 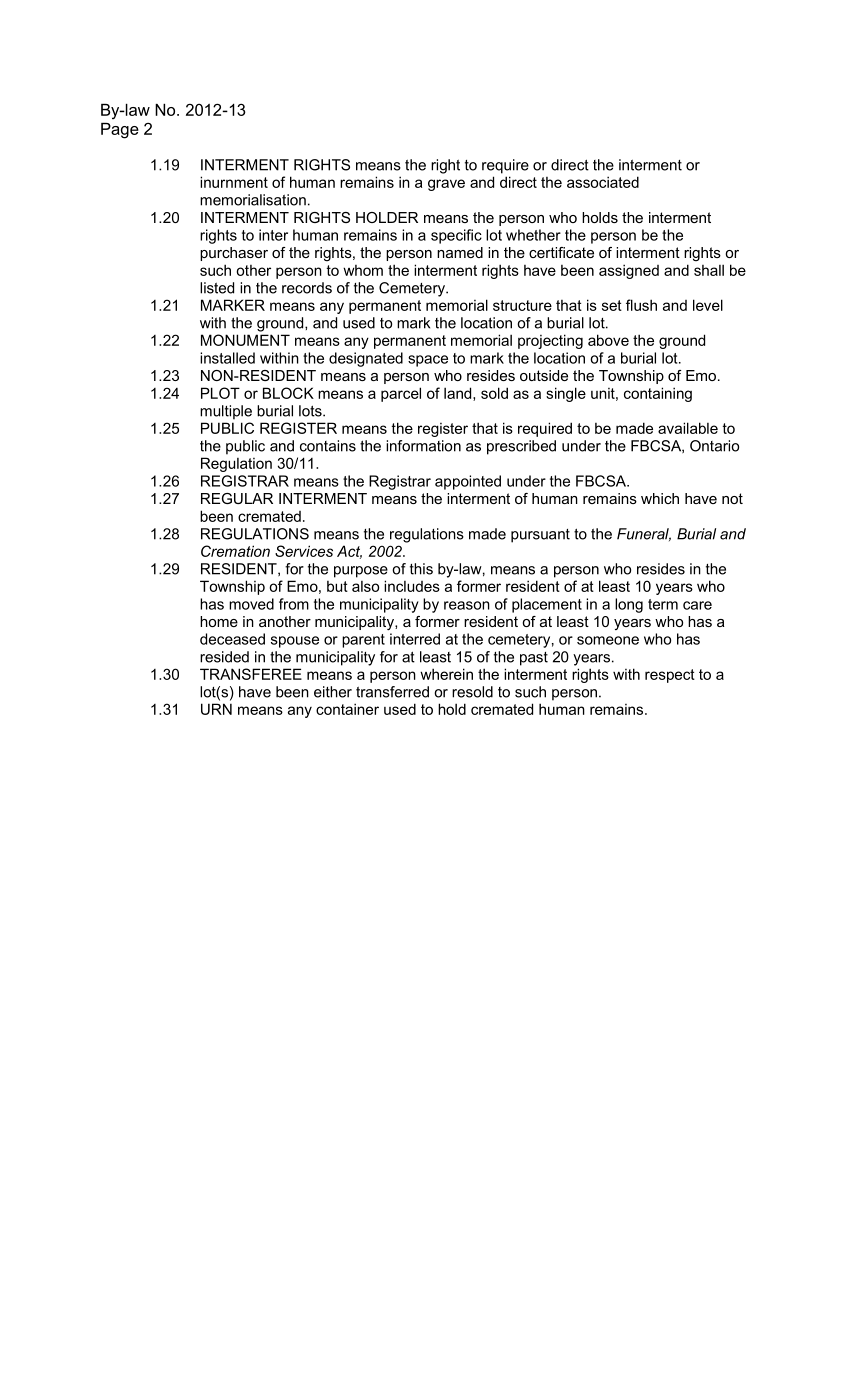 What do you see at coordinates (245, 340) in the screenshot?
I see `MONUMENT` at bounding box center [245, 340].
